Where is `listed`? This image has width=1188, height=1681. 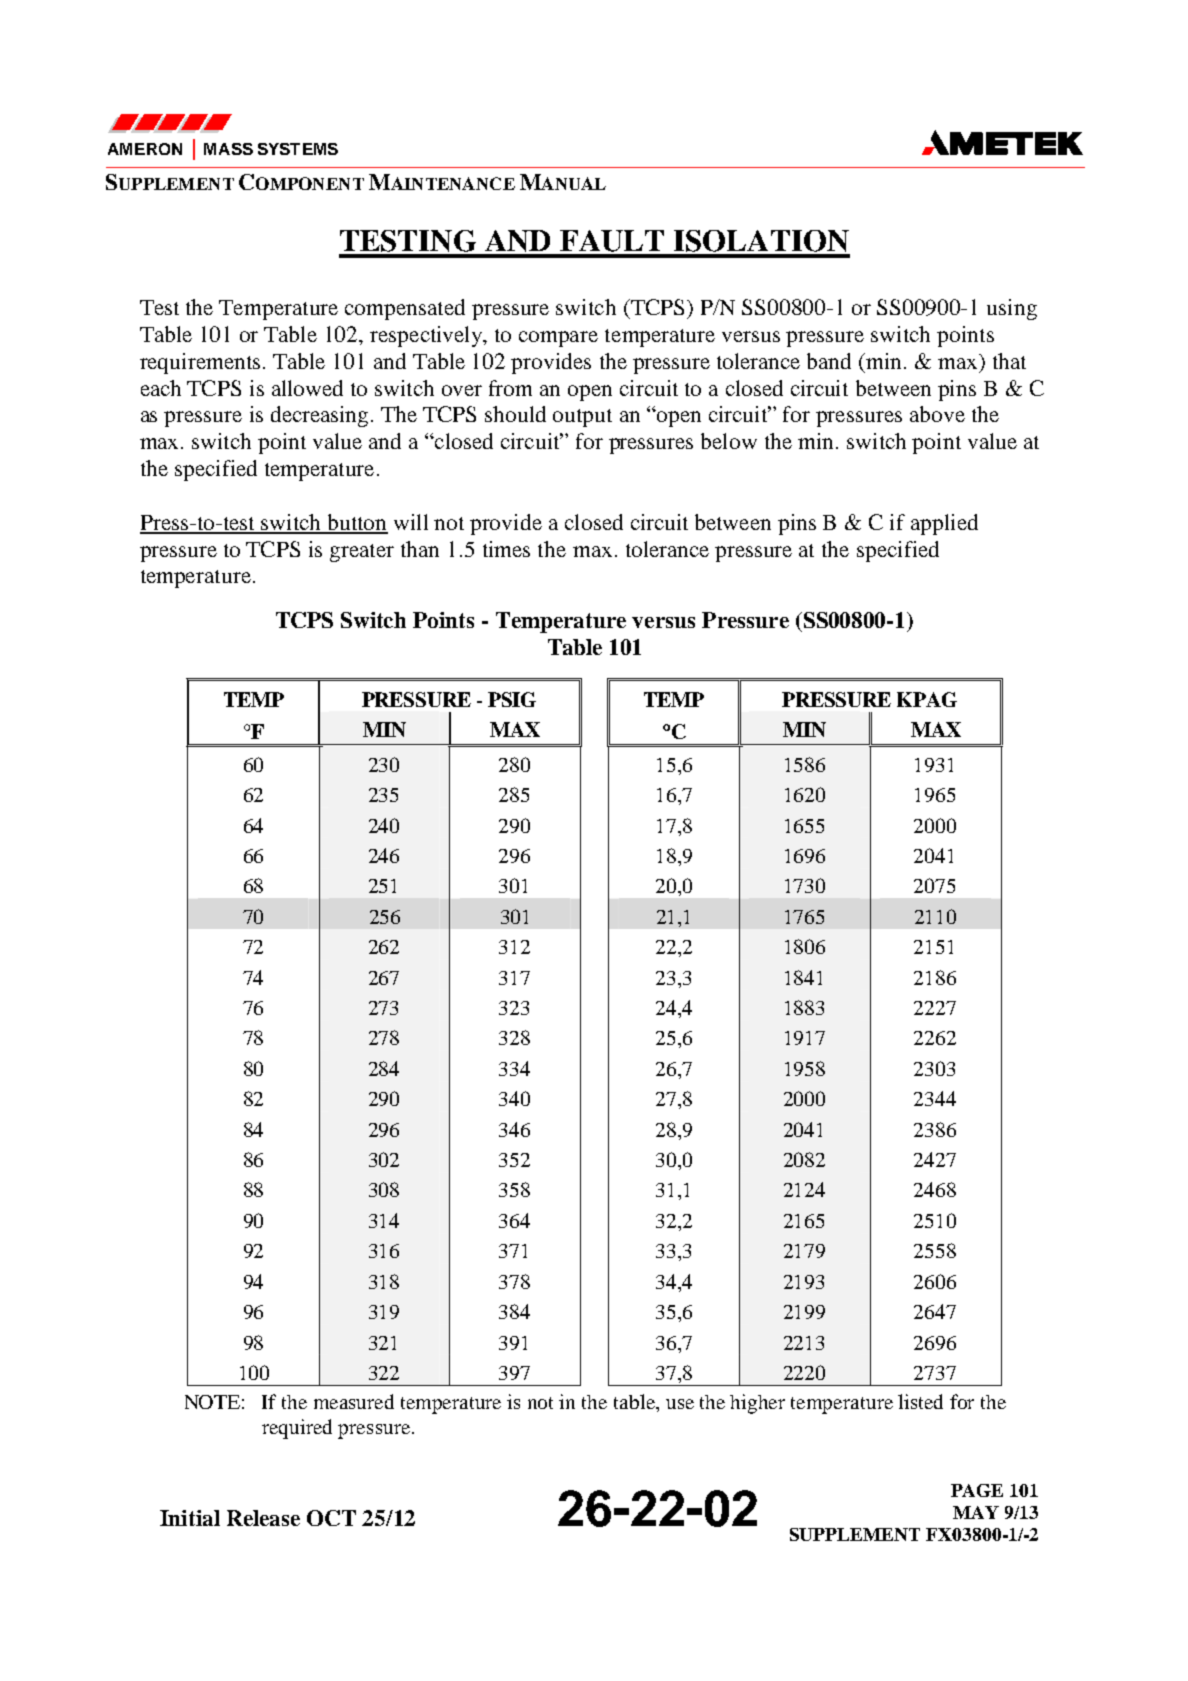
listed is located at coordinates (920, 1401).
